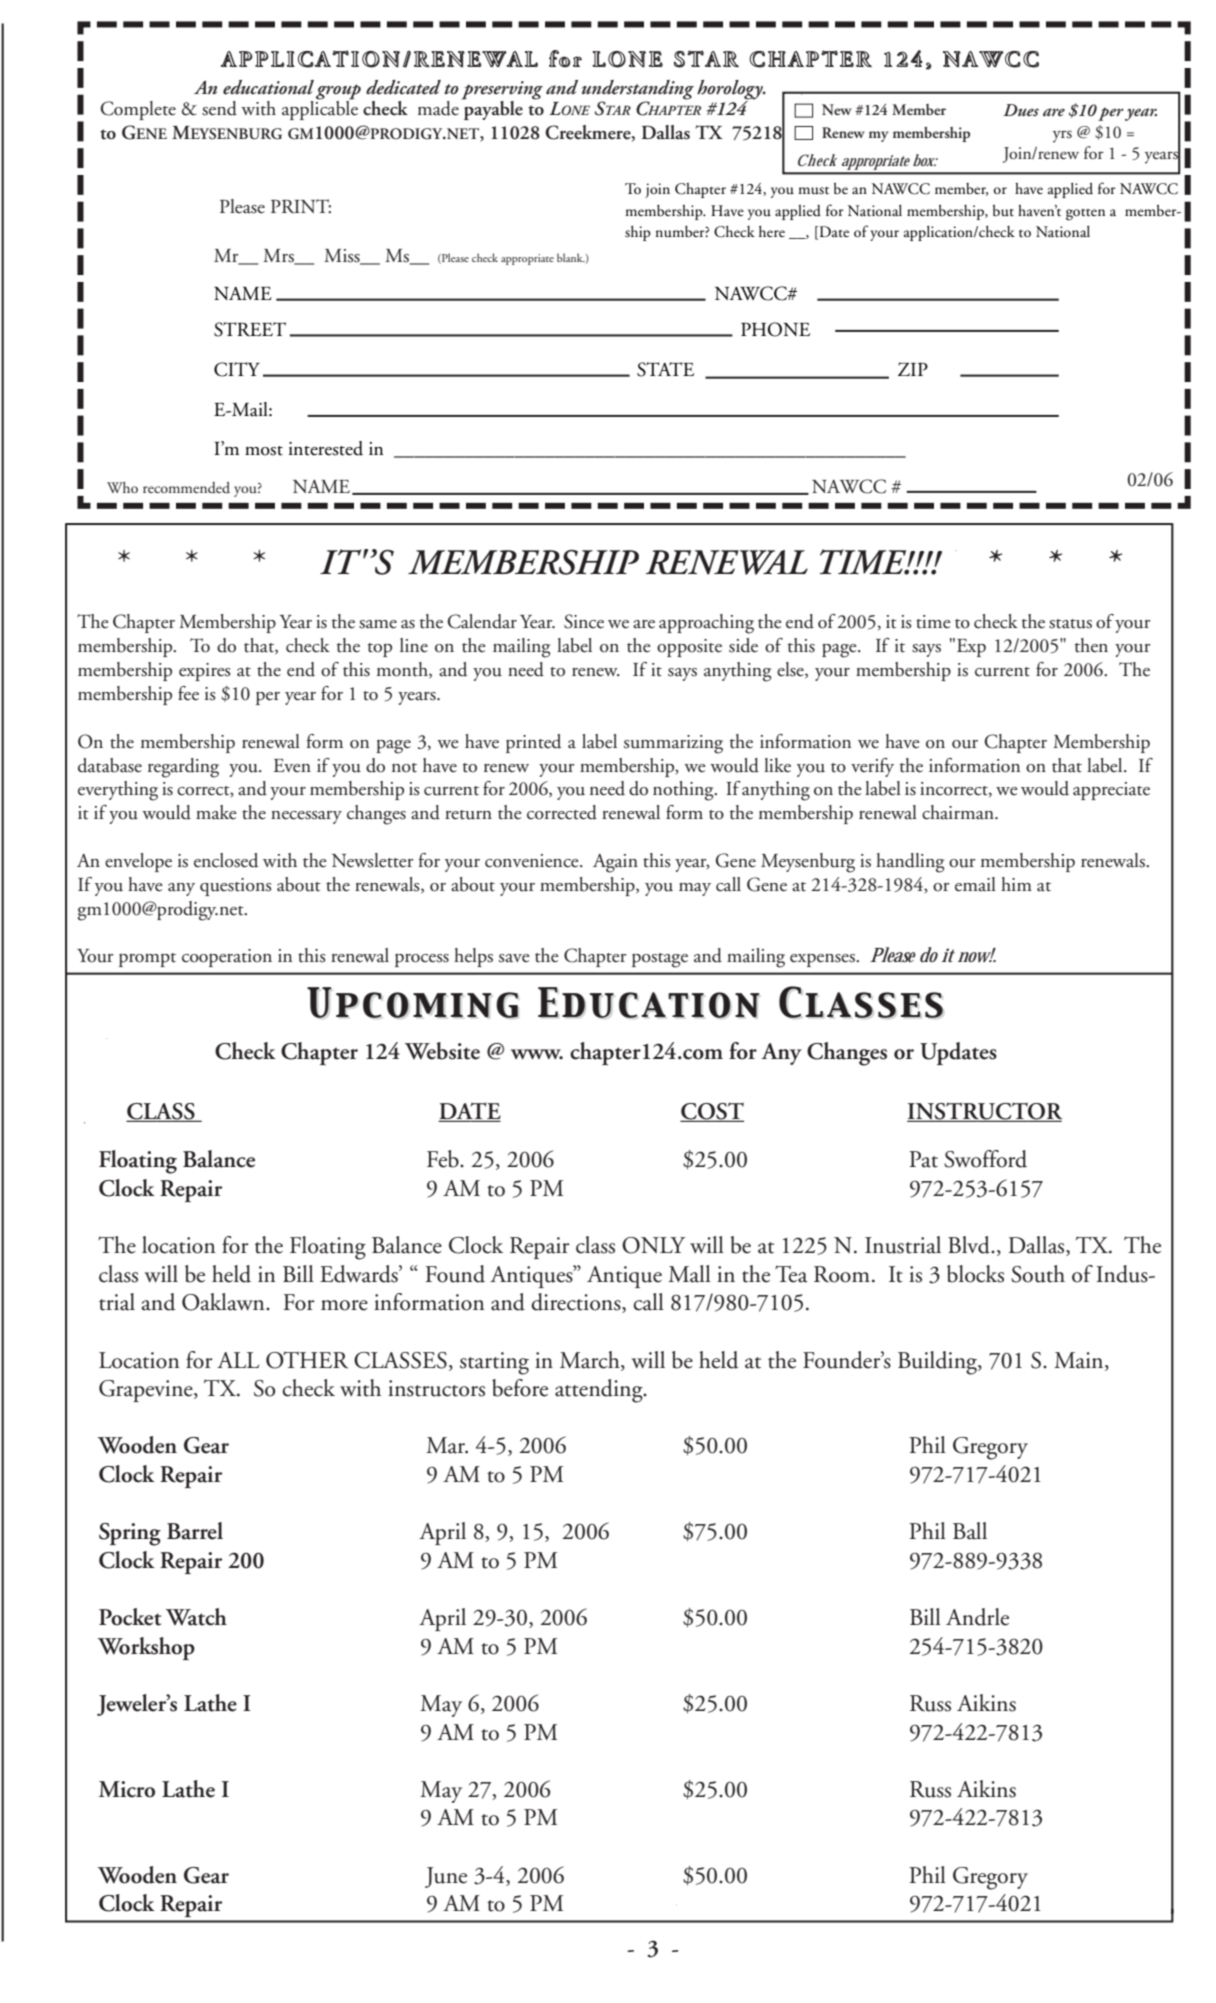  I want to click on cooperation, so click(227, 958).
